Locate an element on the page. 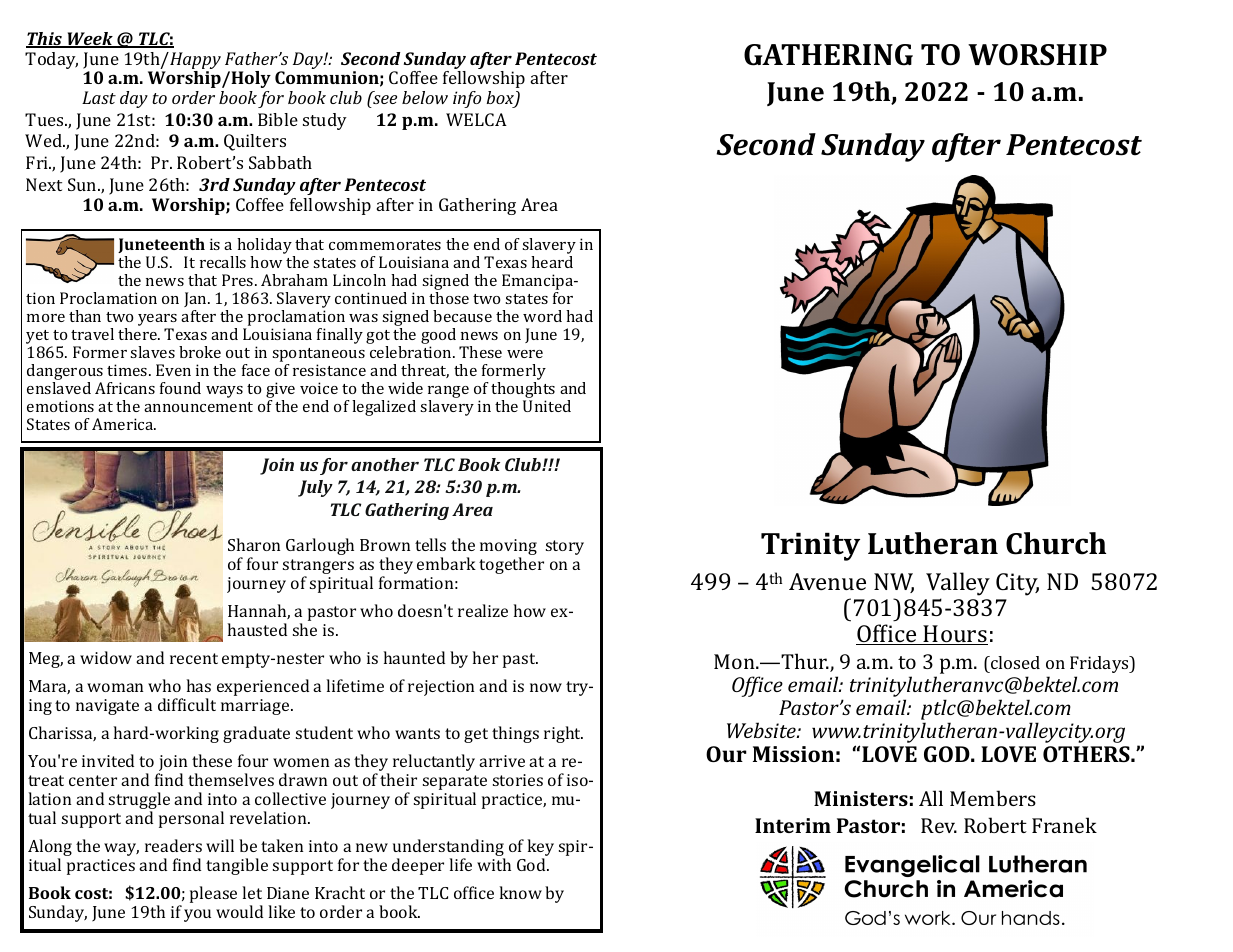 The height and width of the page is (952, 1233). please is located at coordinates (213, 894).
